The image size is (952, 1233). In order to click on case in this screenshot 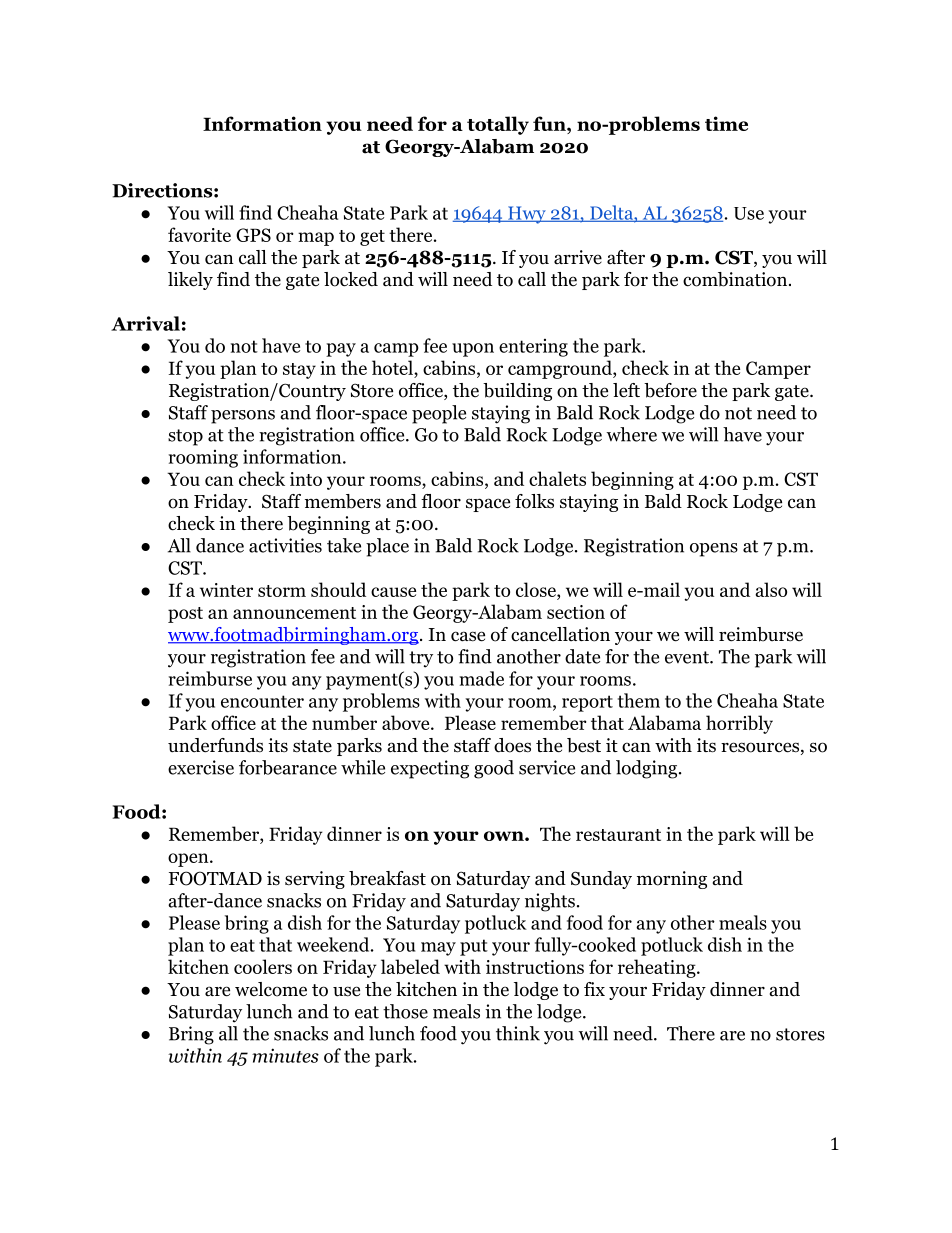, I will do `click(468, 636)`.
